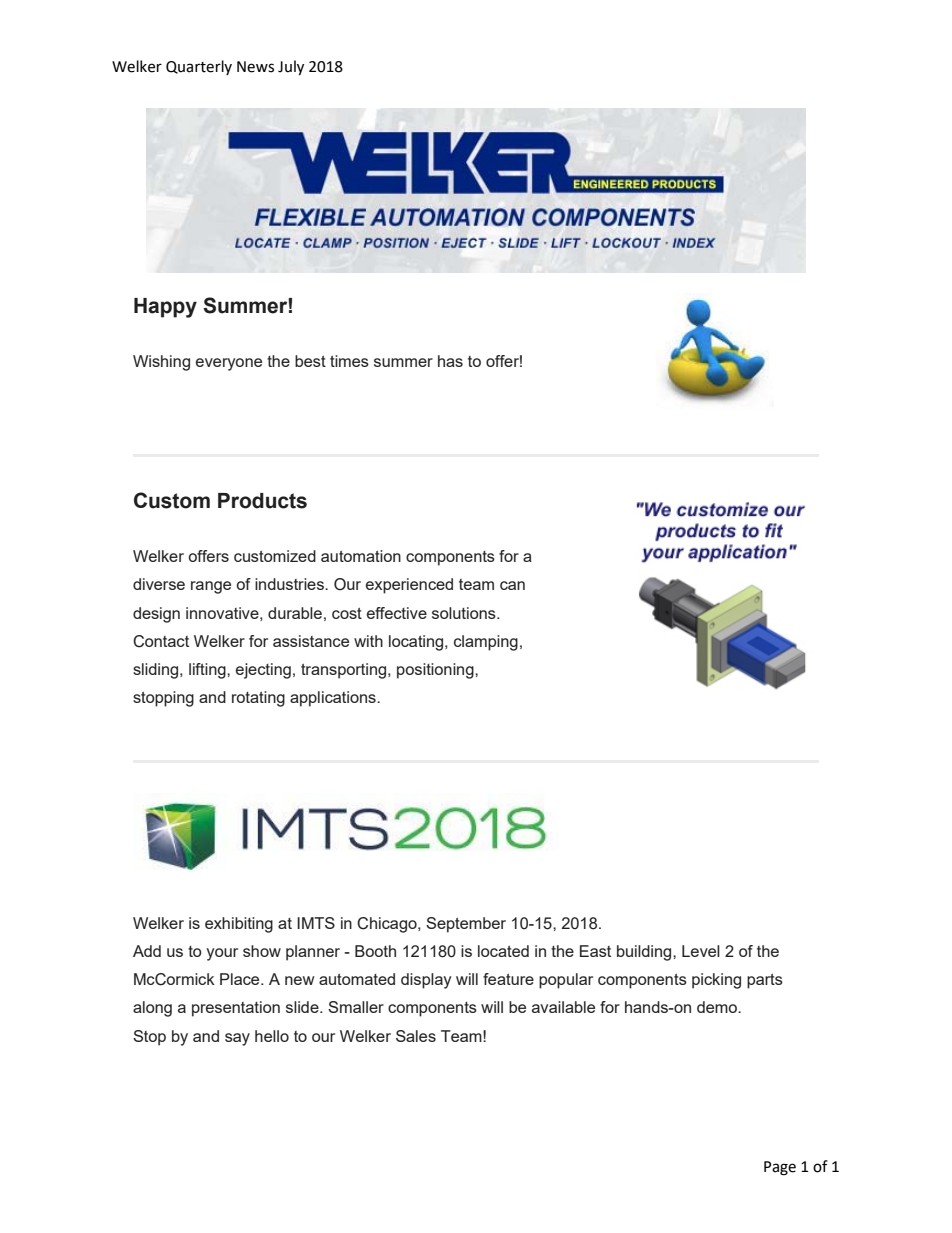  What do you see at coordinates (416, 1036) in the screenshot?
I see `Sales` at bounding box center [416, 1036].
